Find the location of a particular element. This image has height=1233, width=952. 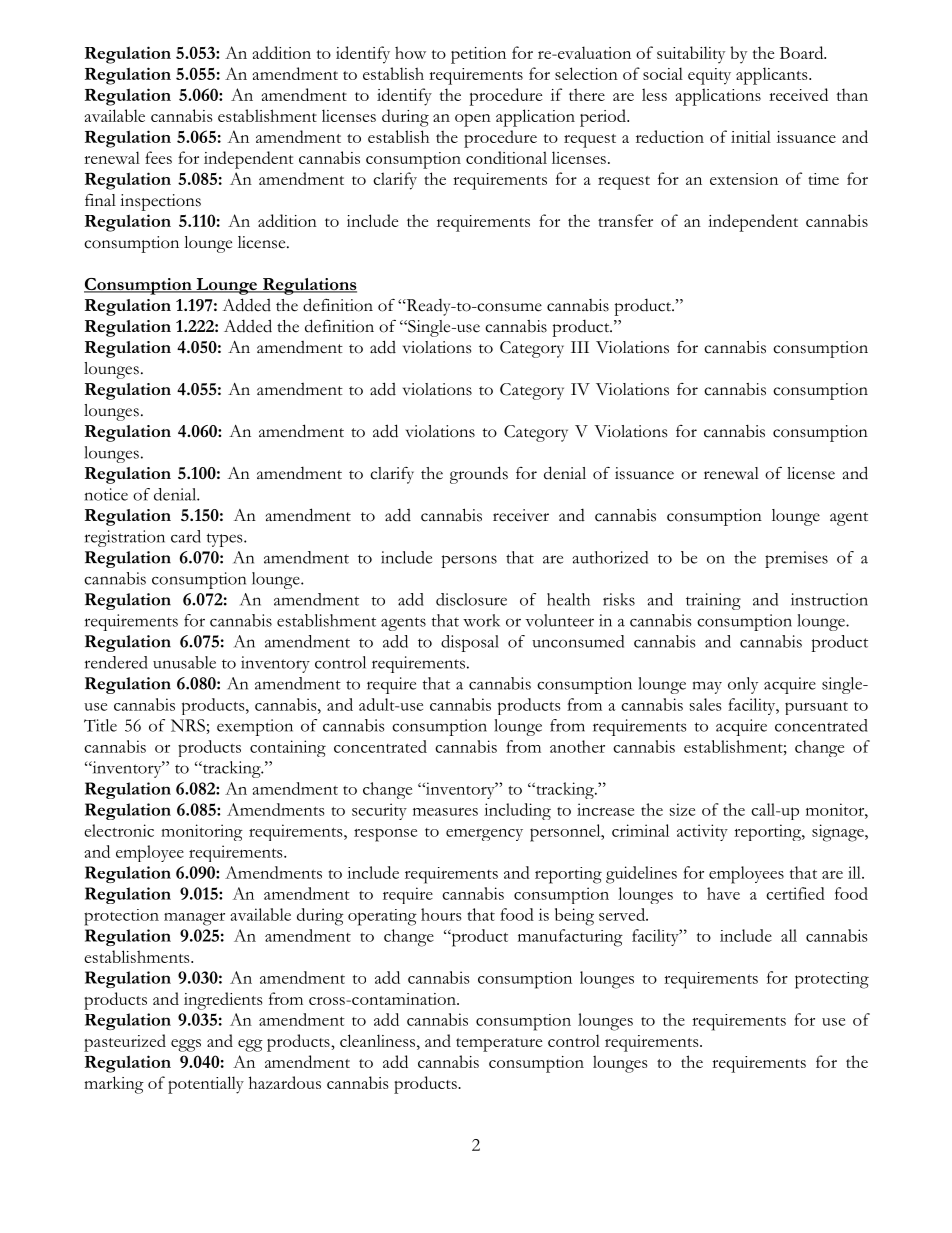

eggs is located at coordinates (186, 1045).
